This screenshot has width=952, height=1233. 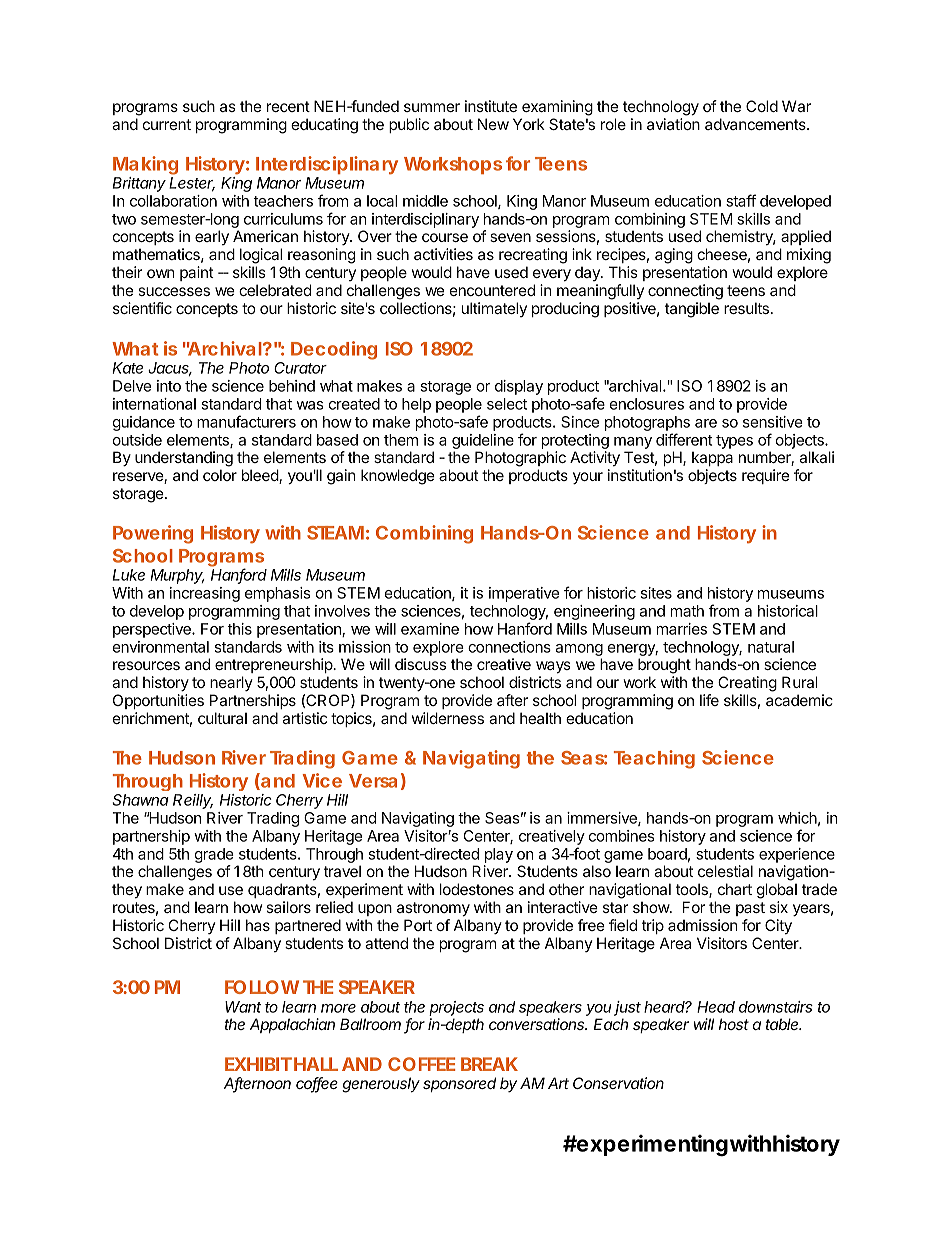 I want to click on advancements, so click(x=756, y=124).
